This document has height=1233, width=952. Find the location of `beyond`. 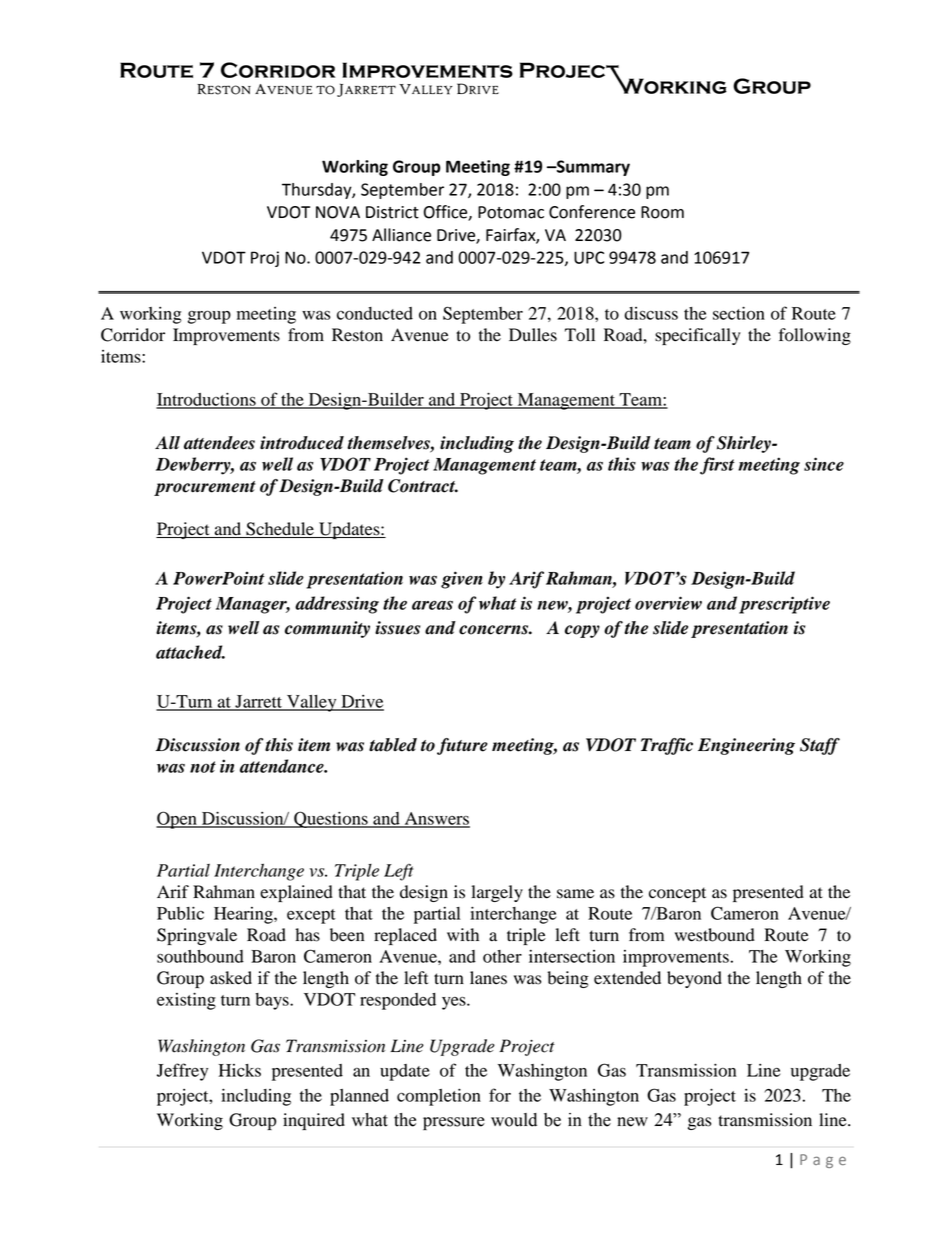

beyond is located at coordinates (694, 979).
